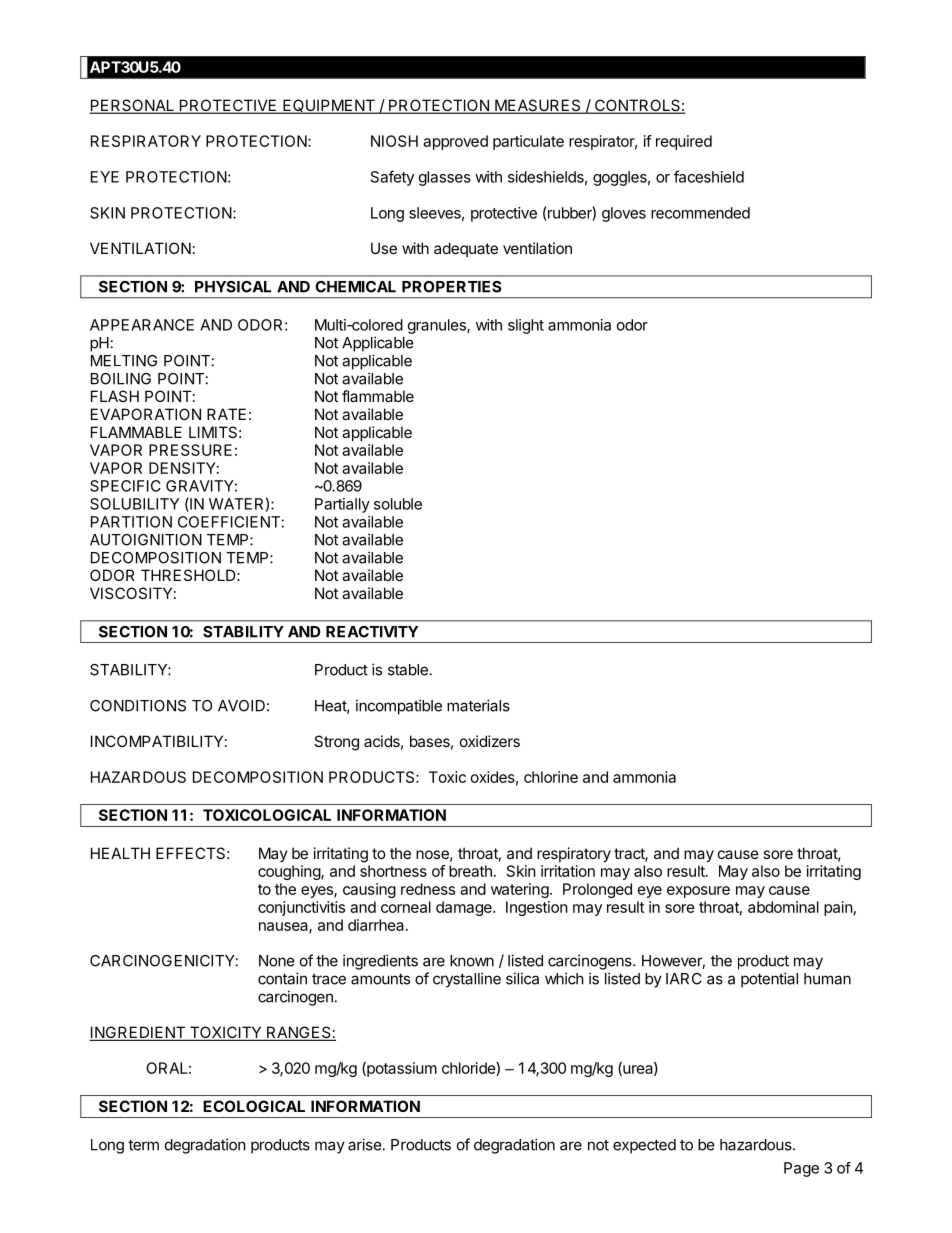 The image size is (952, 1233). I want to click on breath, so click(470, 871).
